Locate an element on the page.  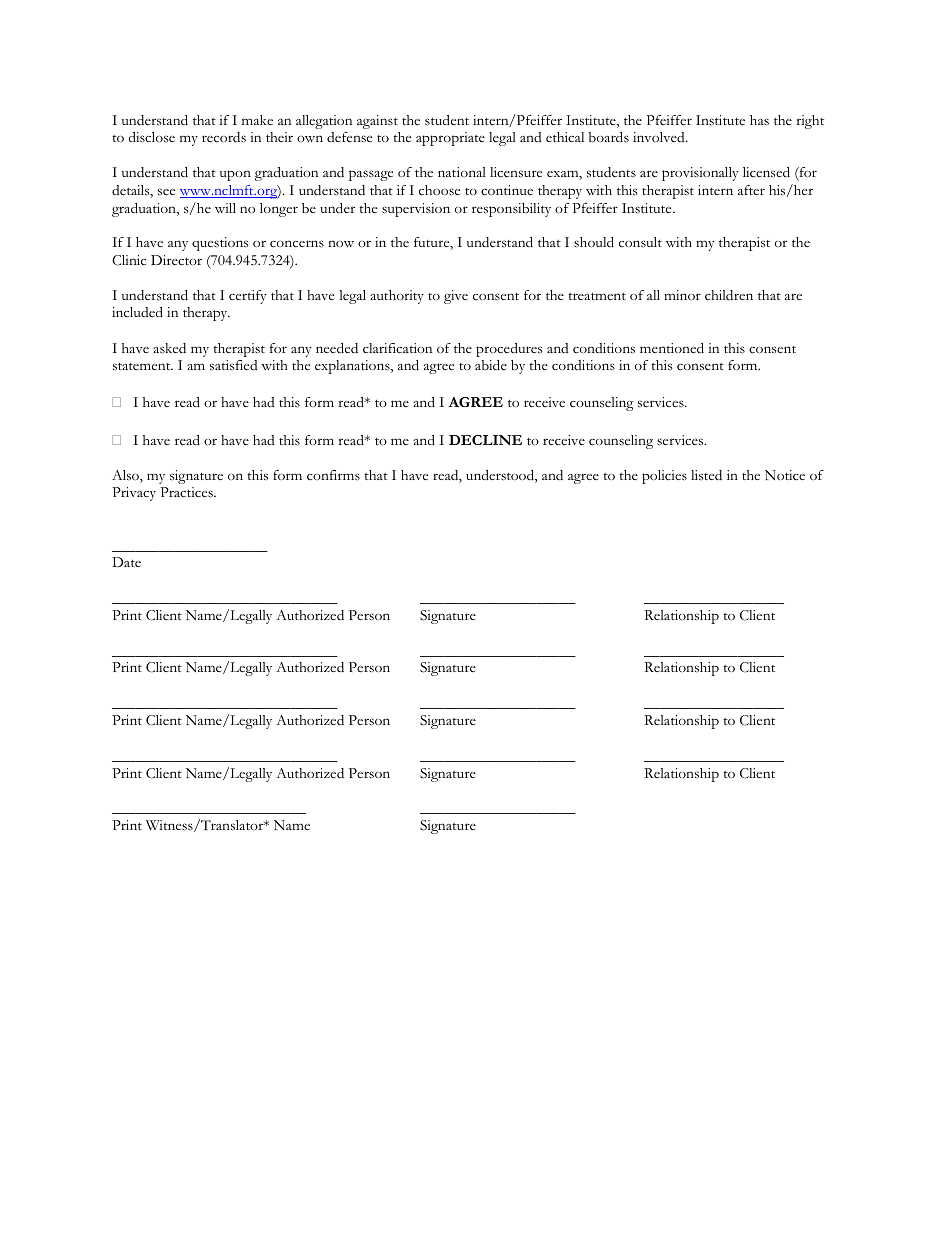
abide is located at coordinates (491, 365).
